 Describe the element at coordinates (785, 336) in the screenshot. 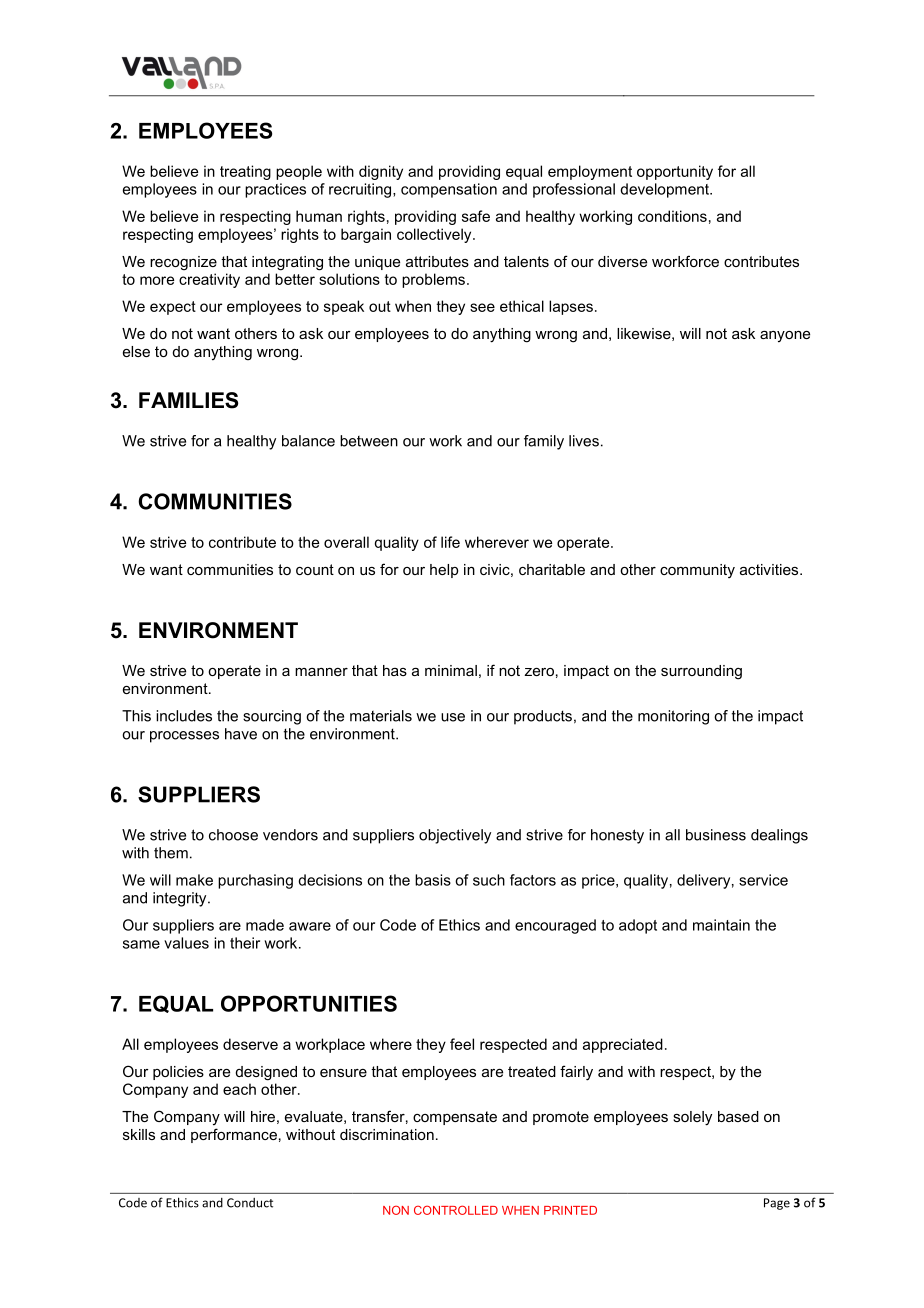

I see `anyone` at that location.
